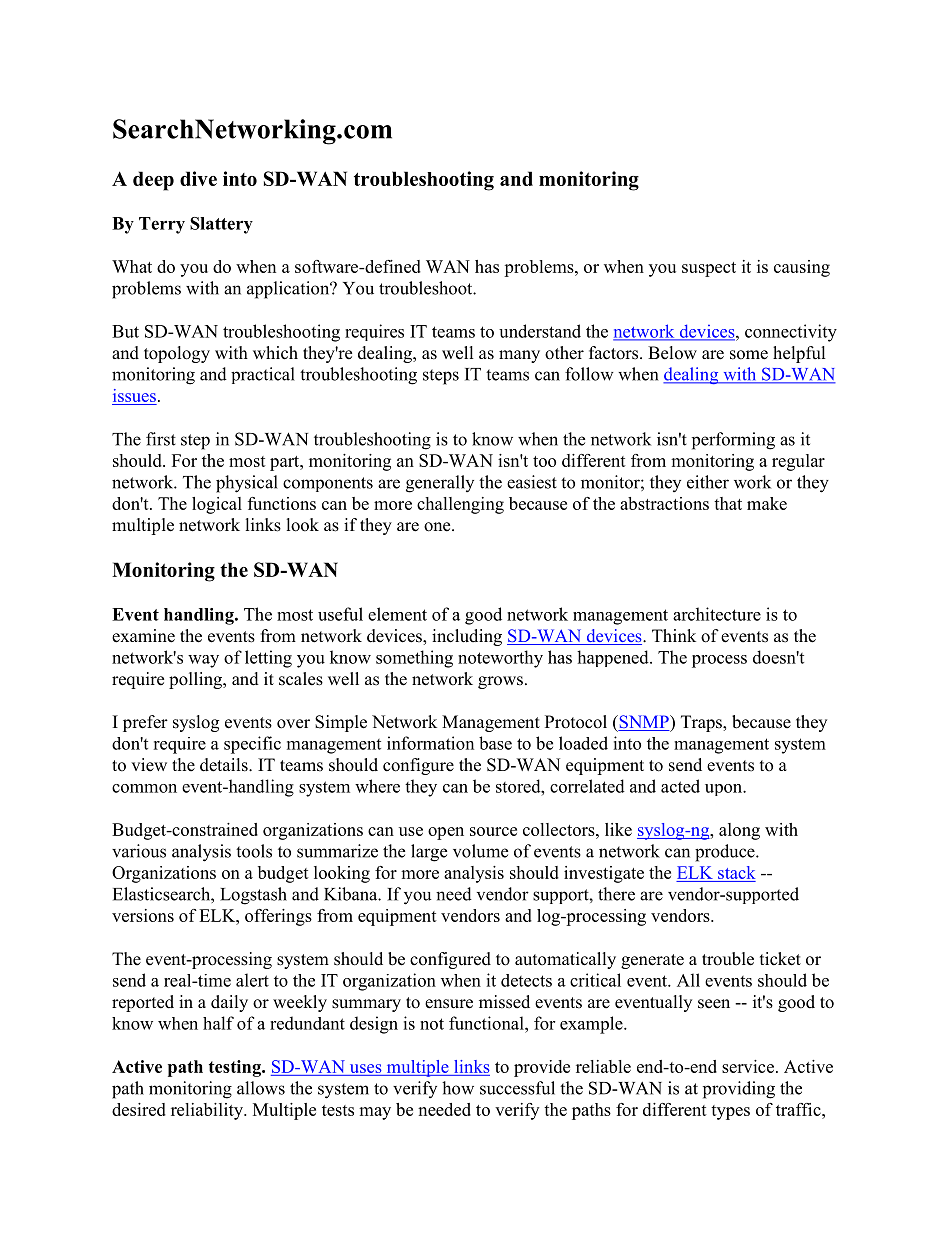 This screenshot has width=952, height=1233. What do you see at coordinates (458, 1088) in the screenshot?
I see `how` at bounding box center [458, 1088].
